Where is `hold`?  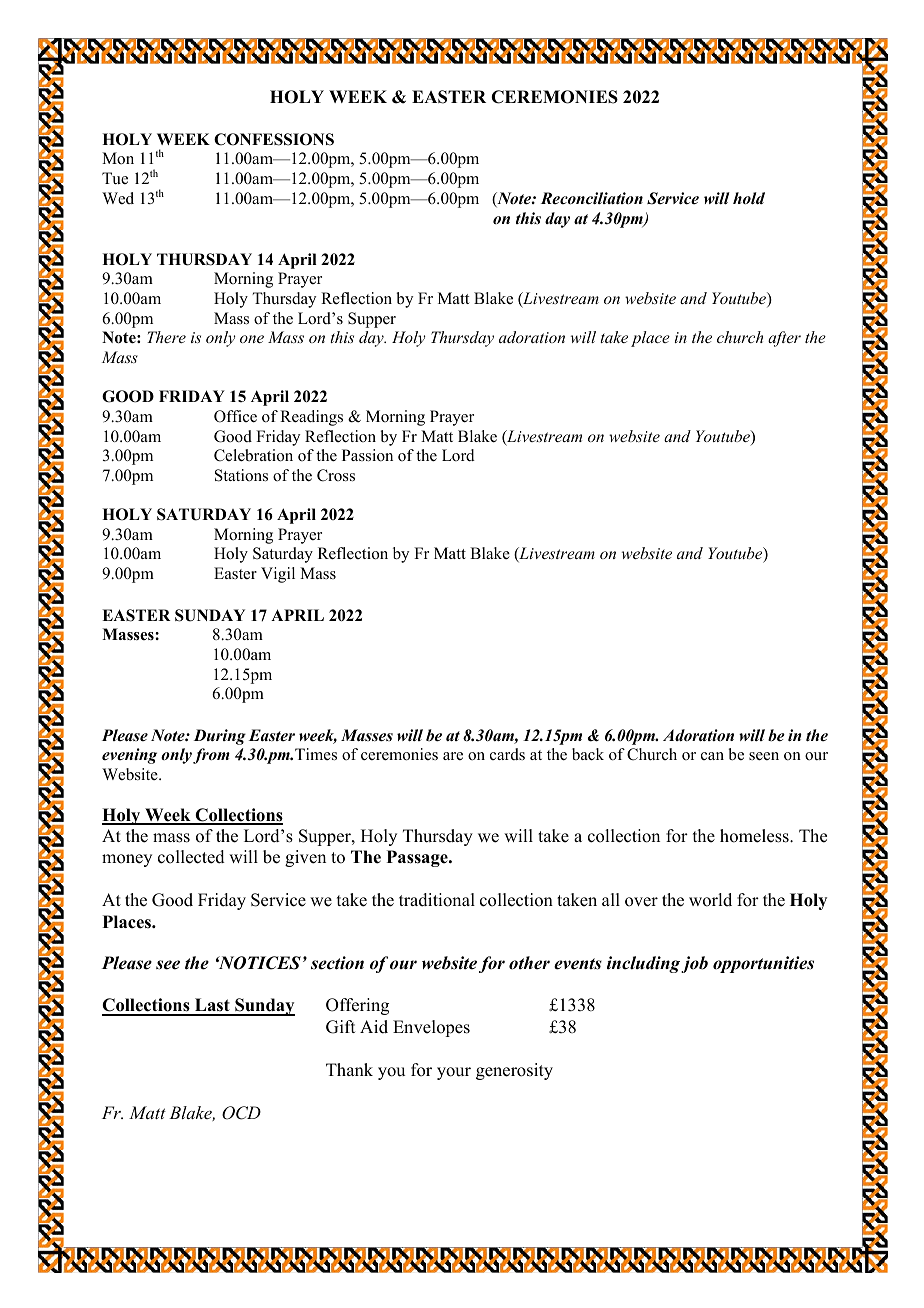
hold is located at coordinates (749, 198).
